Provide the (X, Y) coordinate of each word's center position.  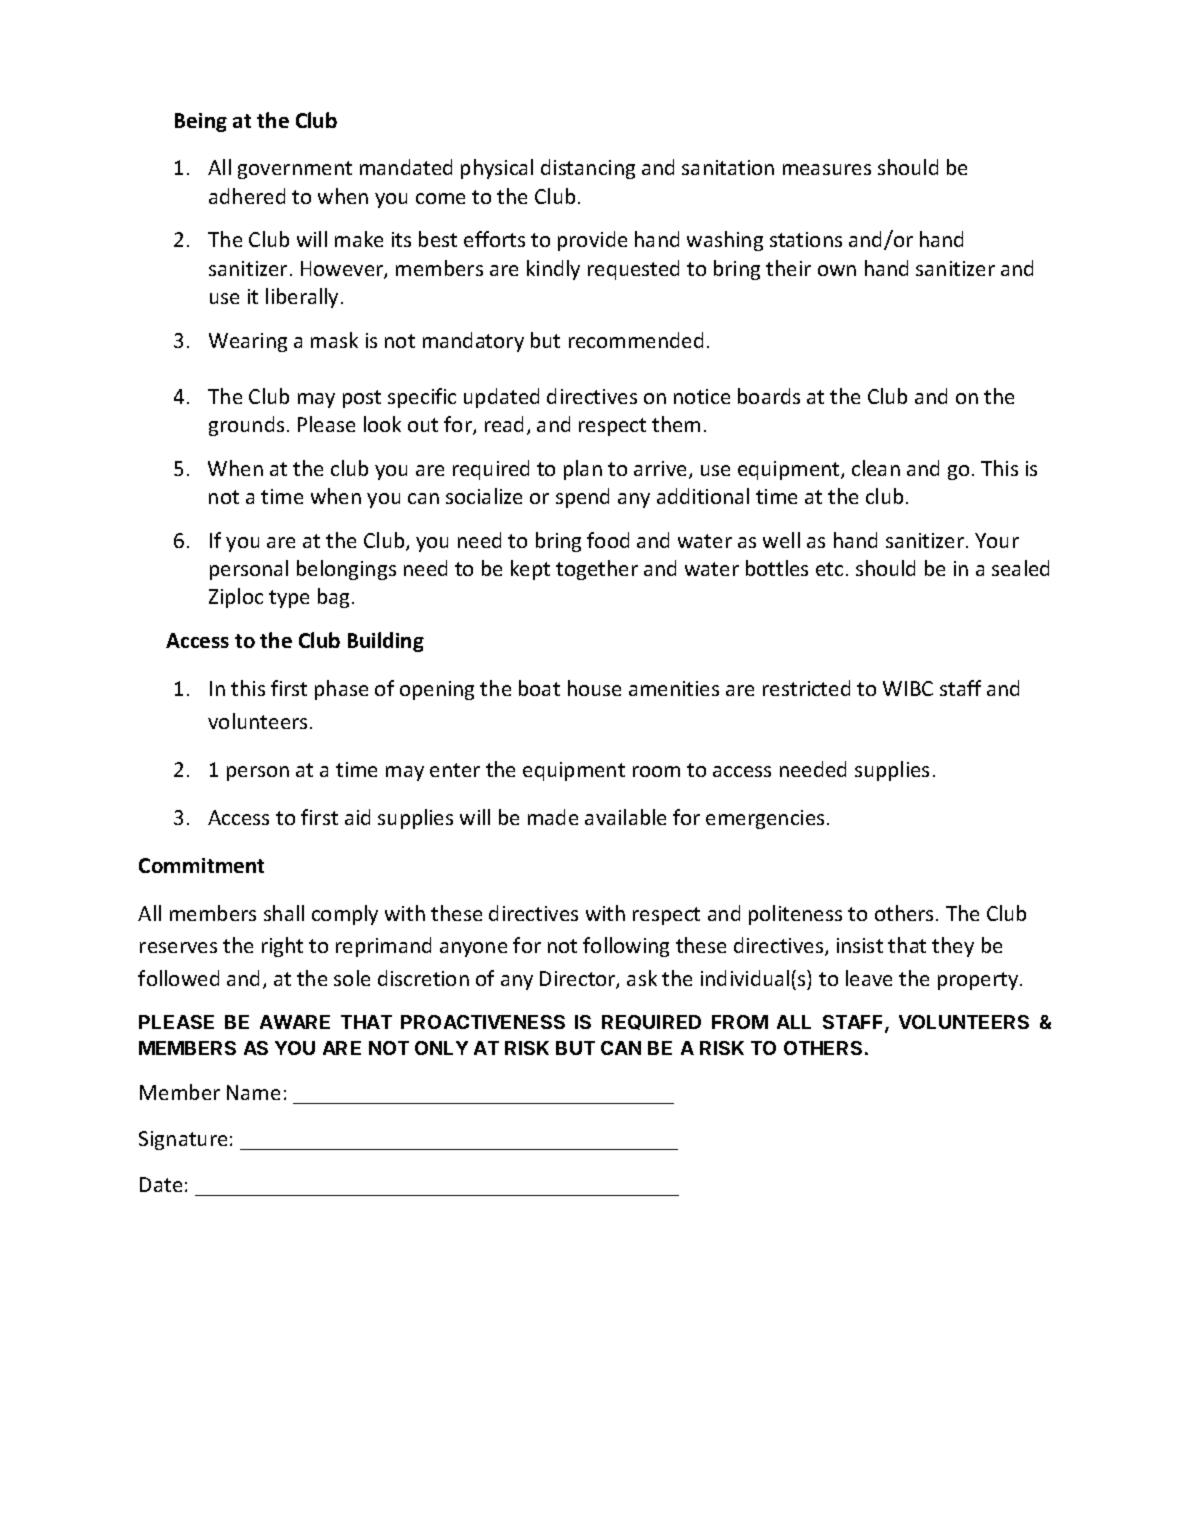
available (625, 817)
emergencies (765, 819)
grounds (246, 426)
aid (357, 817)
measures (827, 169)
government (295, 170)
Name (253, 1092)
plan (583, 470)
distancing (588, 169)
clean (876, 468)
